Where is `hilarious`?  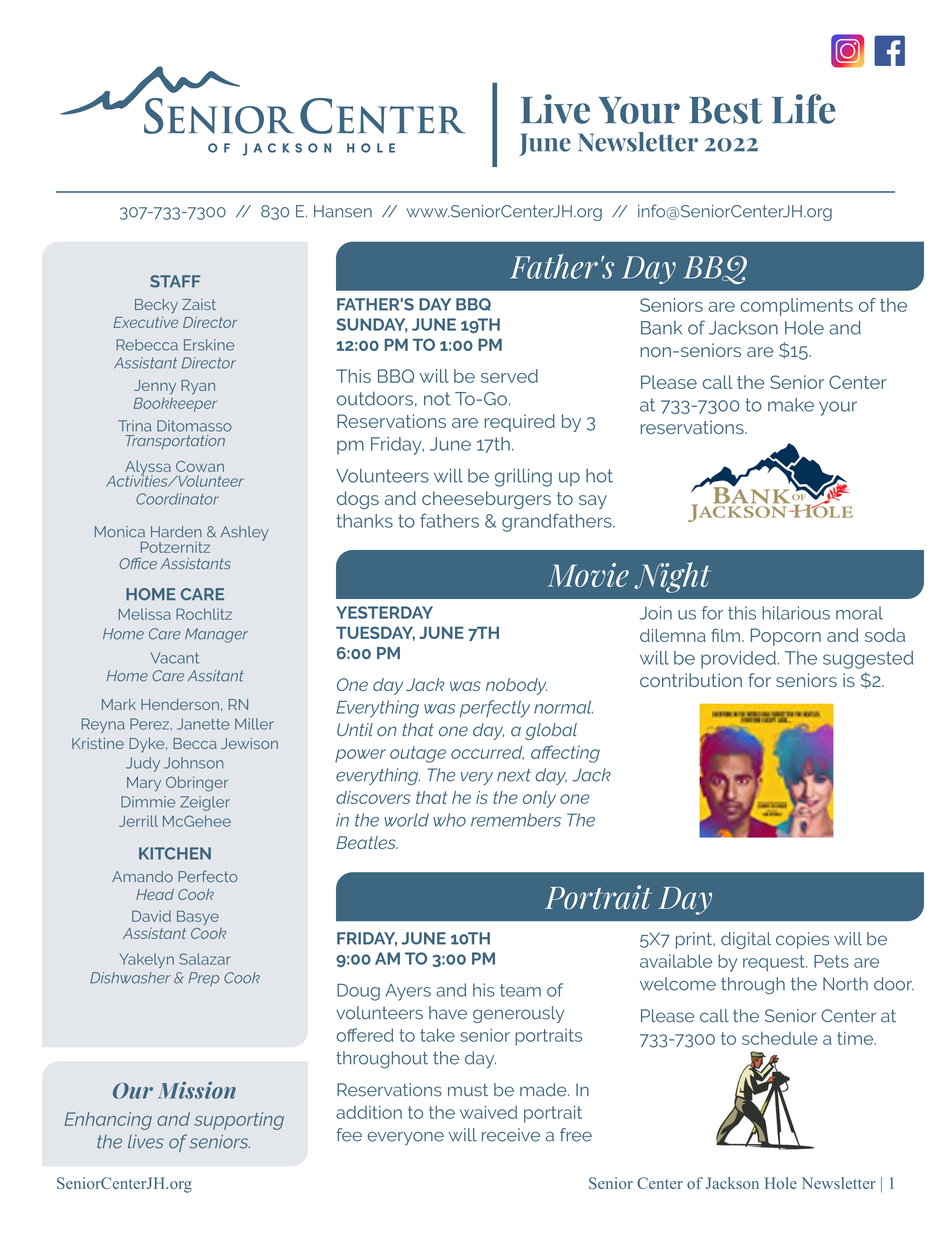
hilarious is located at coordinates (796, 613).
